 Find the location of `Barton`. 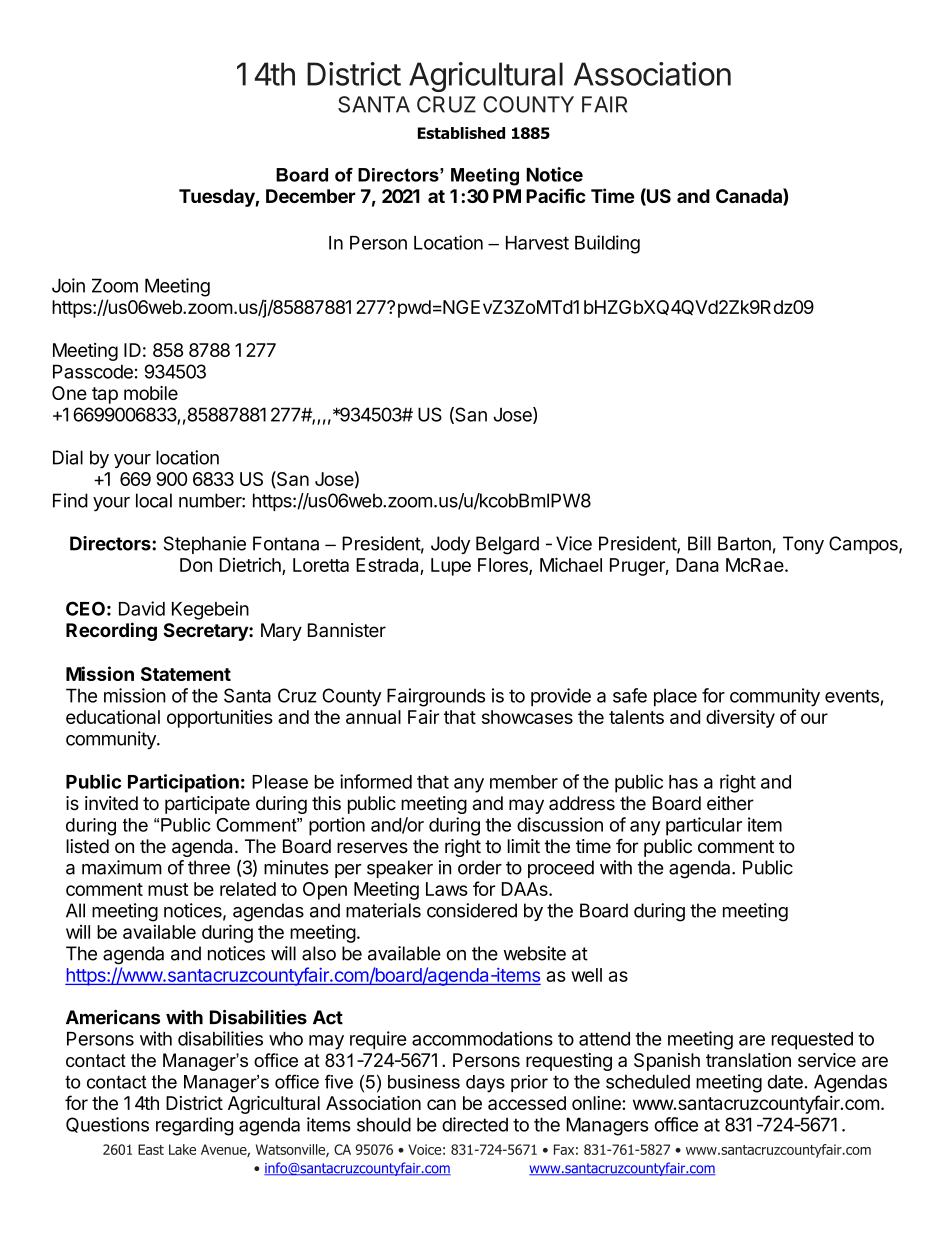

Barton is located at coordinates (744, 543).
